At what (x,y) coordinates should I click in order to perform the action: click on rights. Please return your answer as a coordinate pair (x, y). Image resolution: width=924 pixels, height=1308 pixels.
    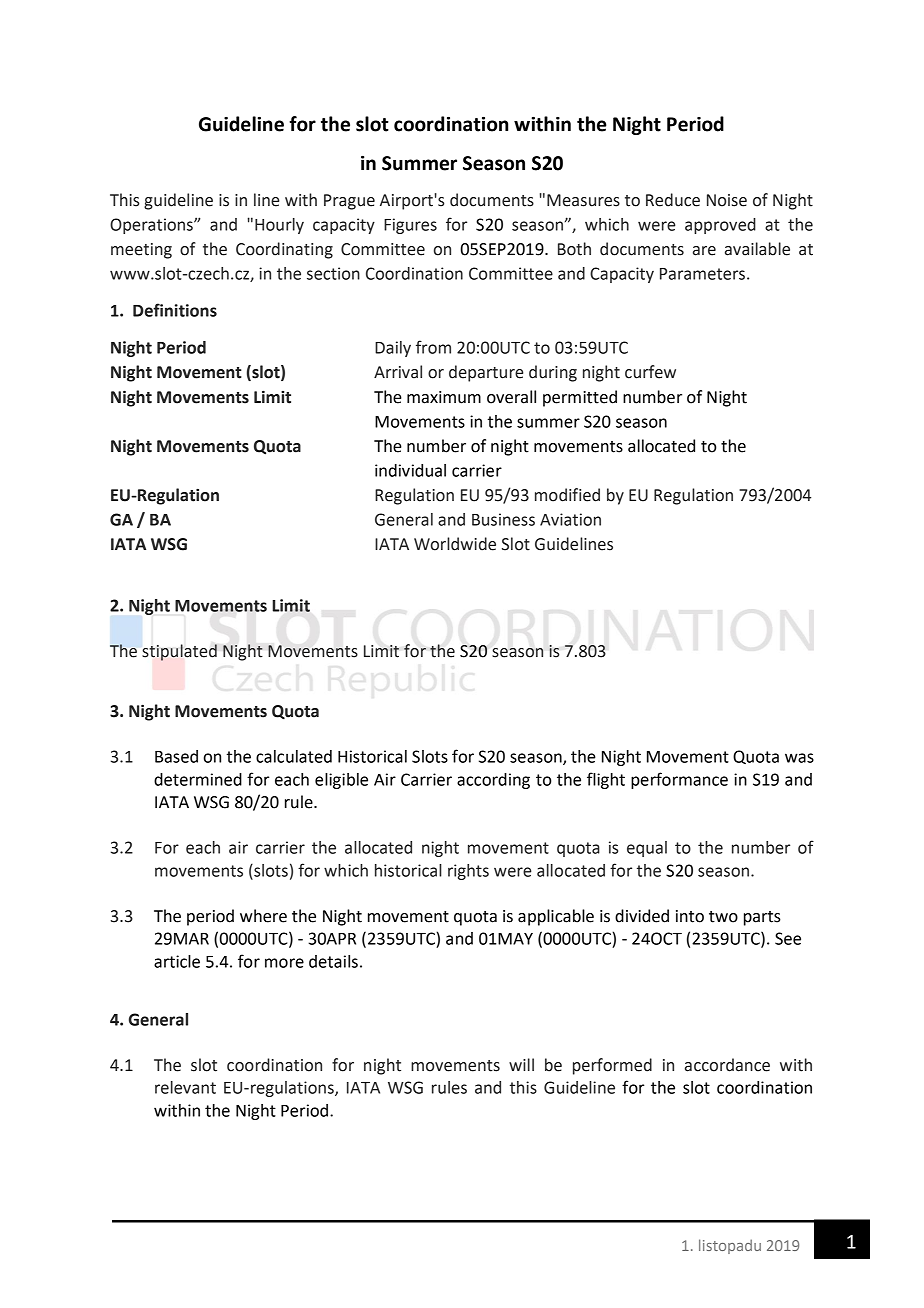
    Looking at the image, I should click on (468, 872).
